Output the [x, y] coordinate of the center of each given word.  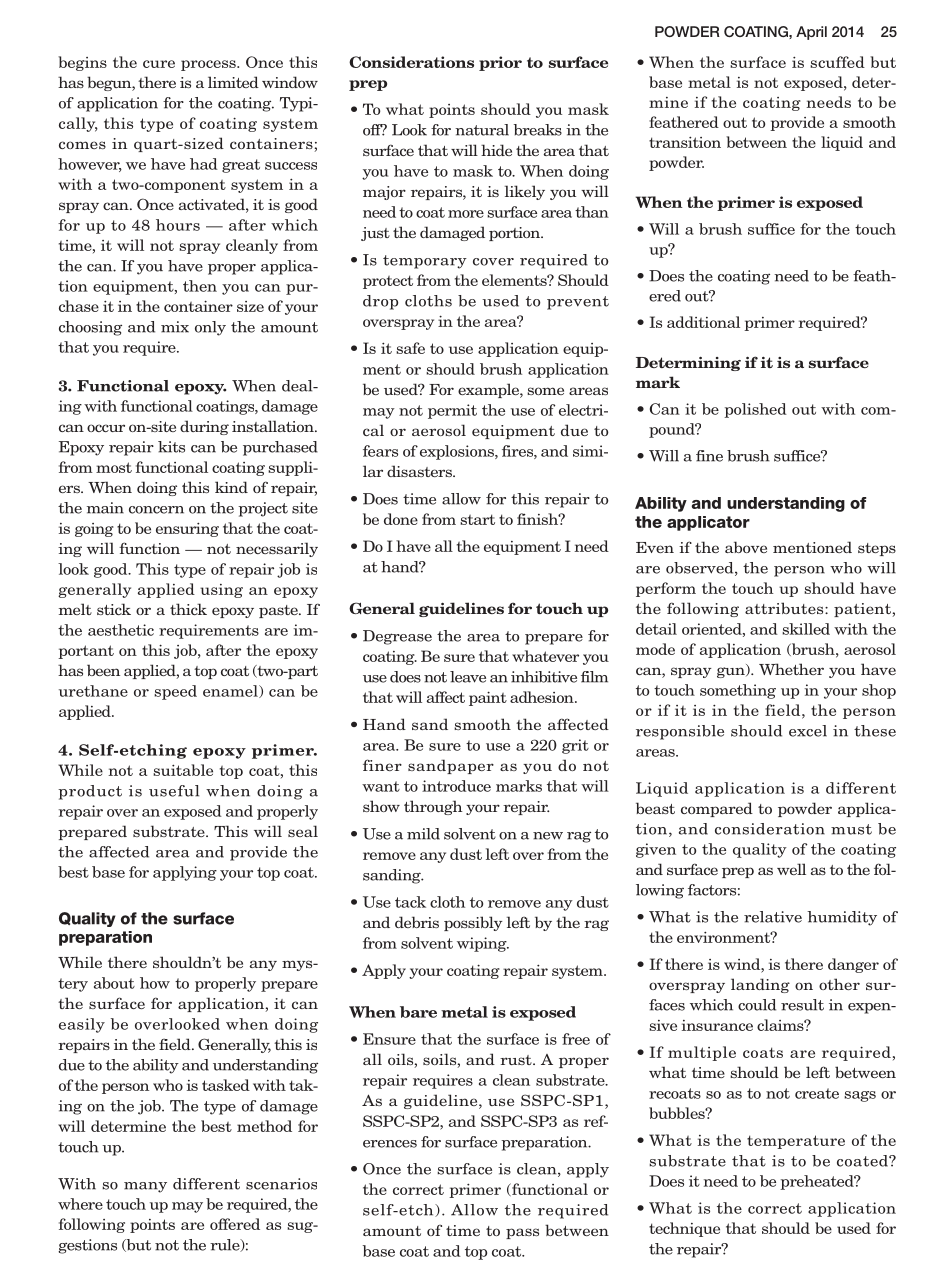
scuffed [837, 62]
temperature [796, 1142]
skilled [806, 629]
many [145, 1187]
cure [159, 64]
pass [522, 1233]
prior [500, 63]
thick [188, 609]
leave [468, 677]
